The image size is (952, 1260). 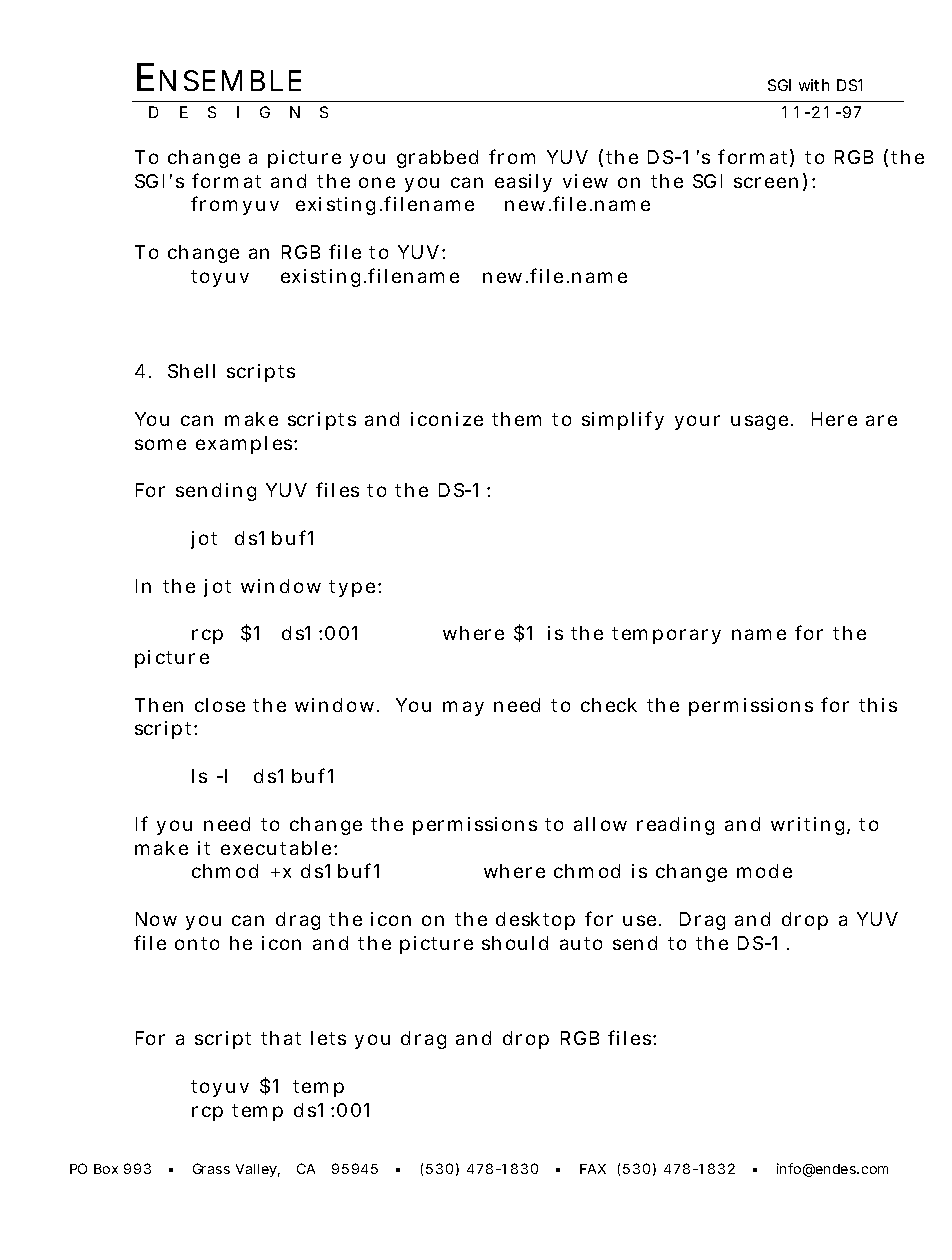 What do you see at coordinates (759, 422) in the document?
I see `usage` at bounding box center [759, 422].
